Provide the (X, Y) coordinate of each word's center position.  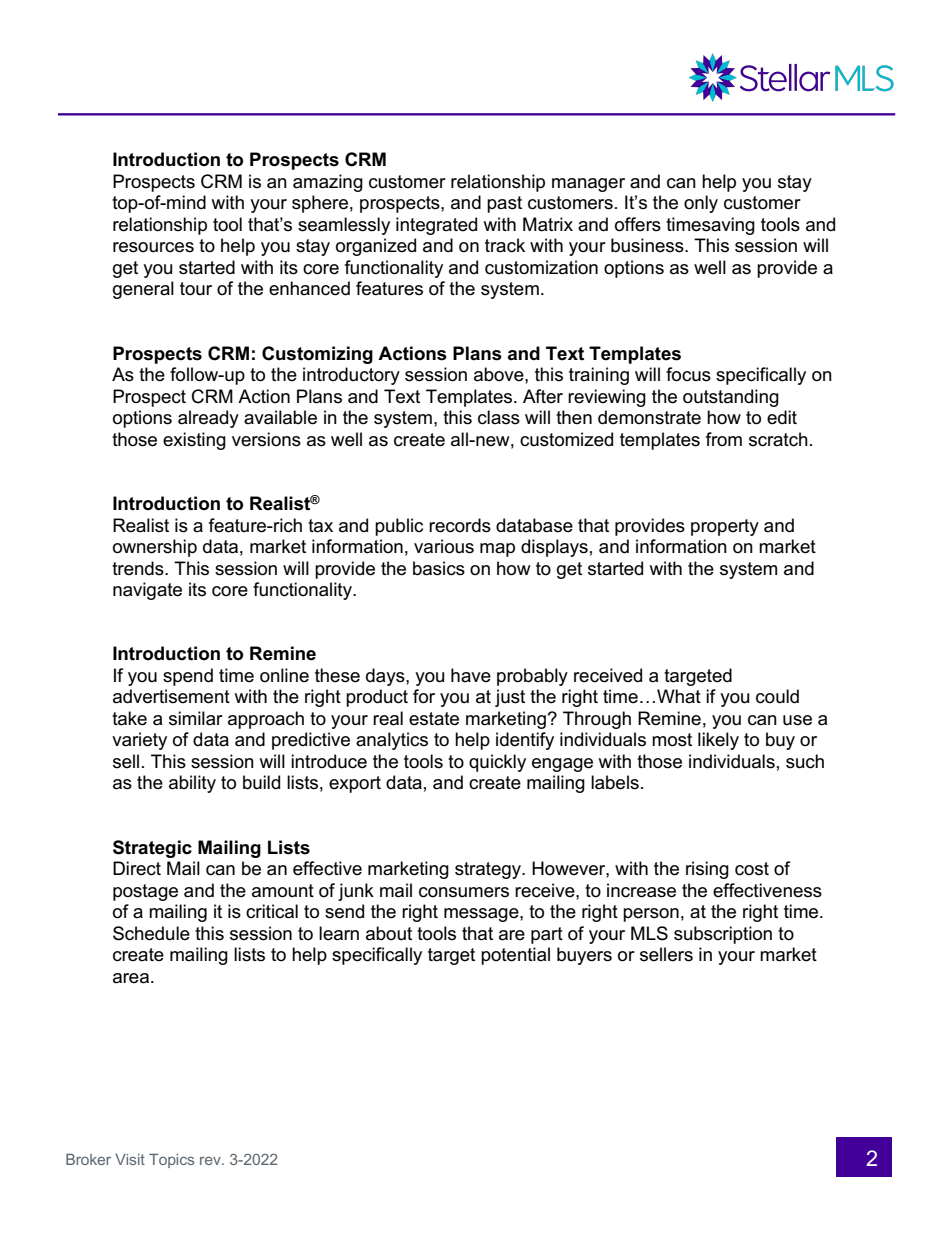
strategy (489, 870)
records (460, 525)
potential (515, 956)
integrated (436, 226)
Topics (171, 1161)
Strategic (152, 849)
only (701, 204)
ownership (155, 548)
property (725, 527)
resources (153, 247)
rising (707, 870)
